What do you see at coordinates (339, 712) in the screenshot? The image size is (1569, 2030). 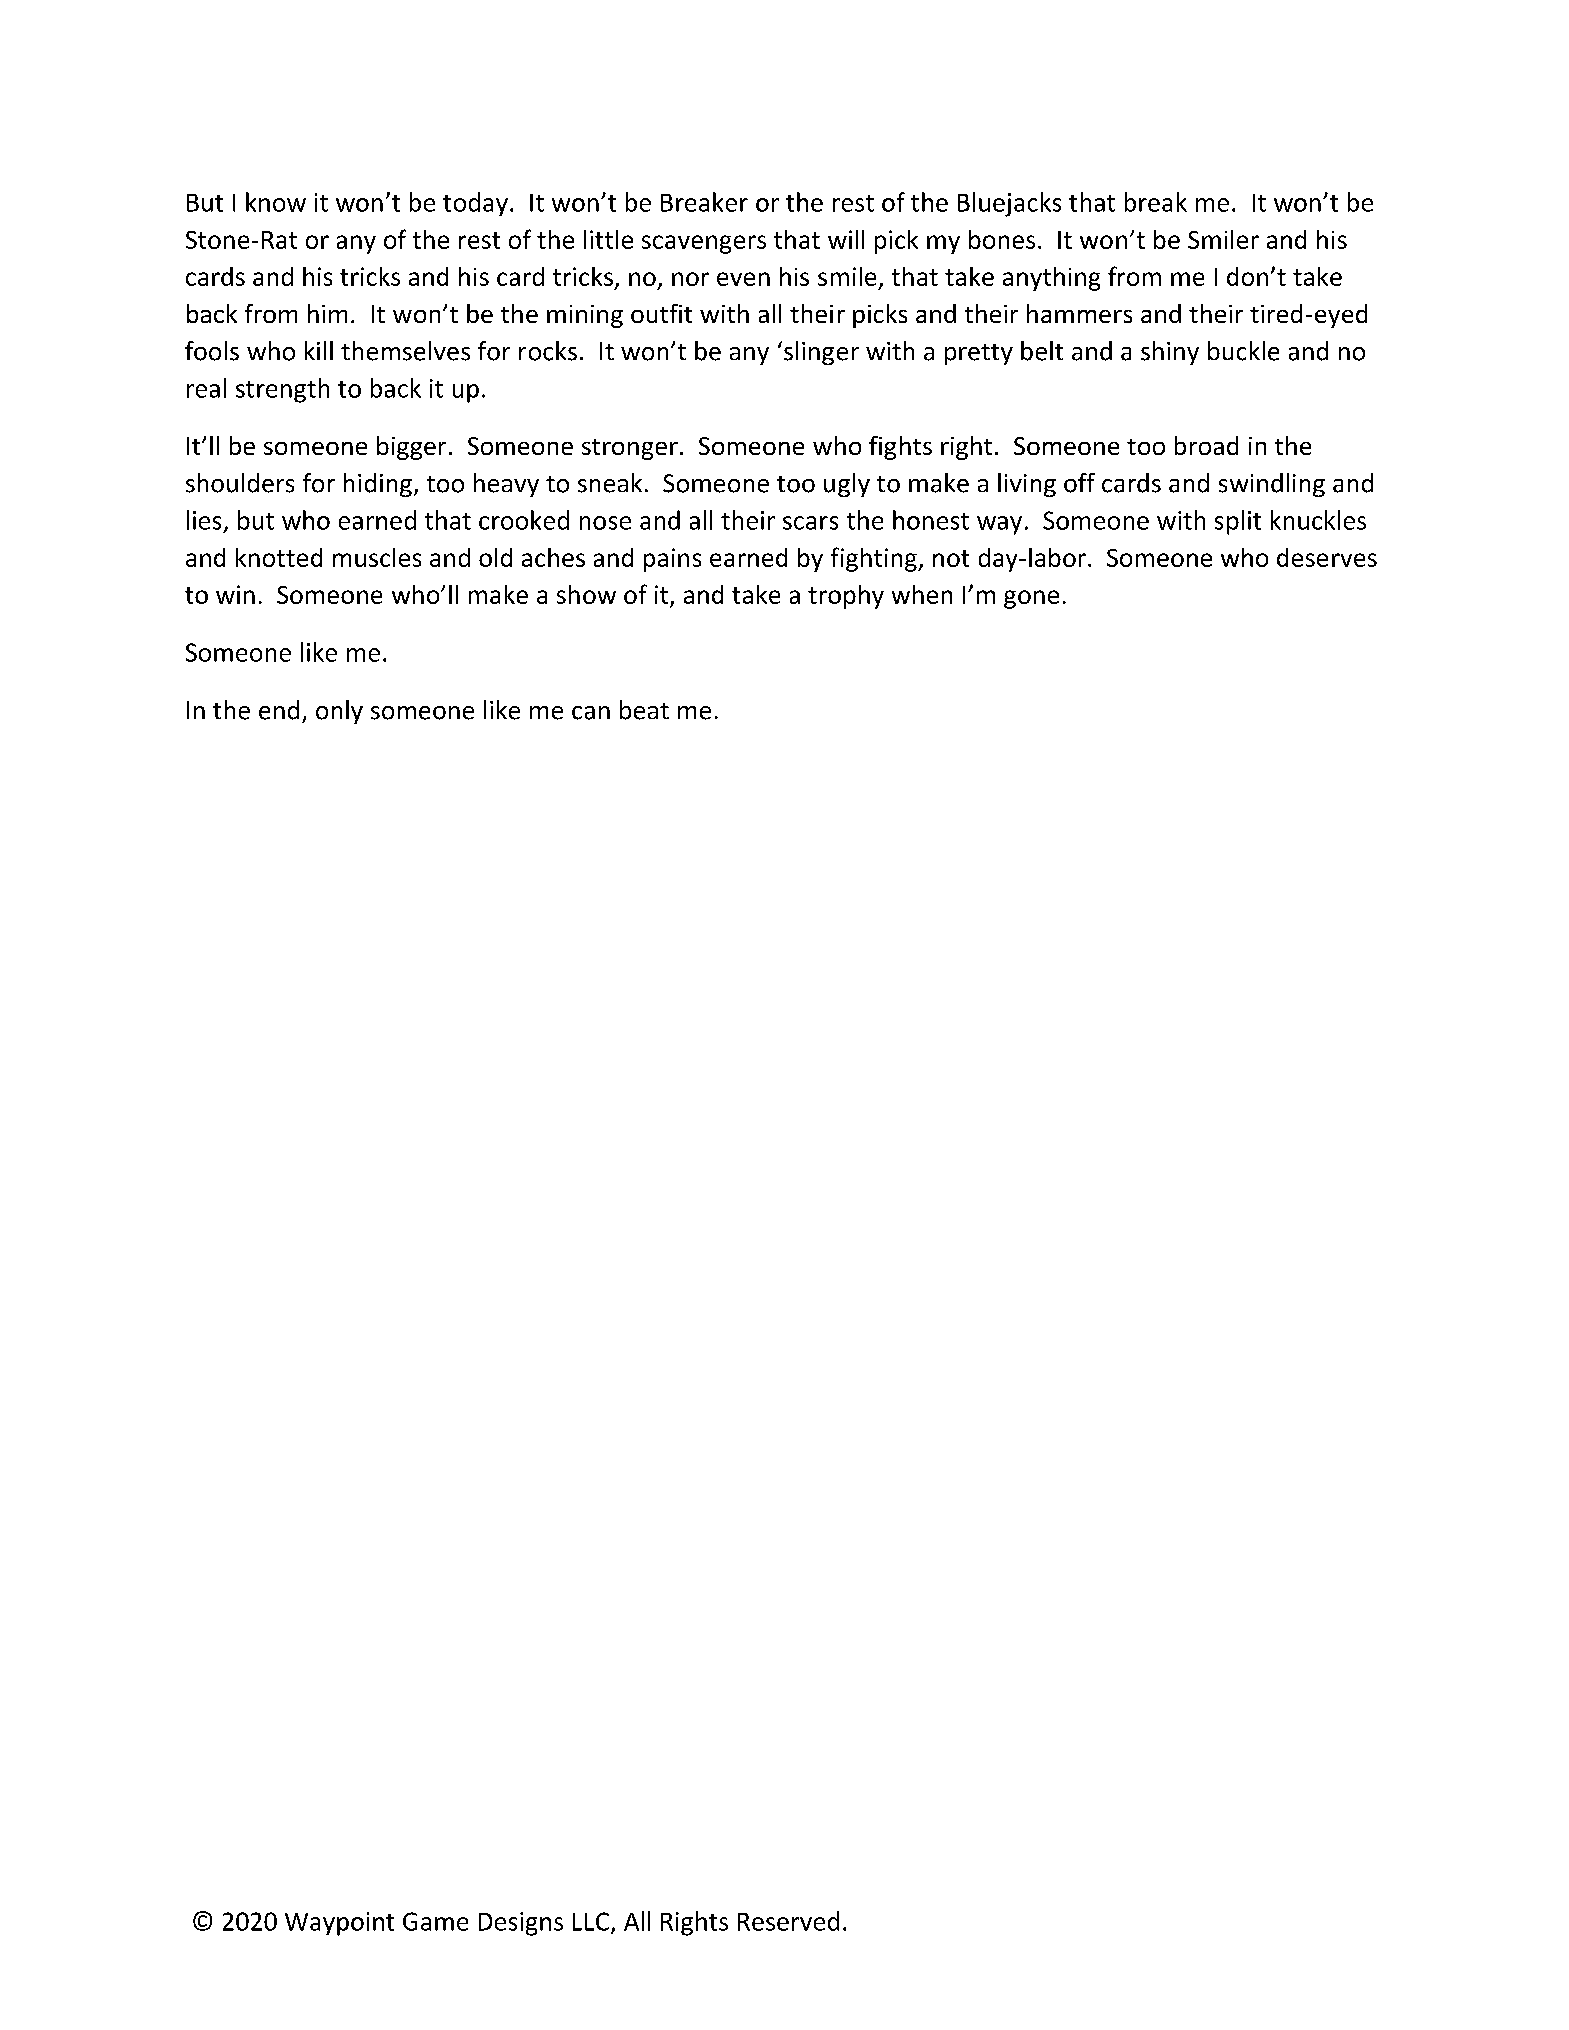 I see `only` at bounding box center [339, 712].
